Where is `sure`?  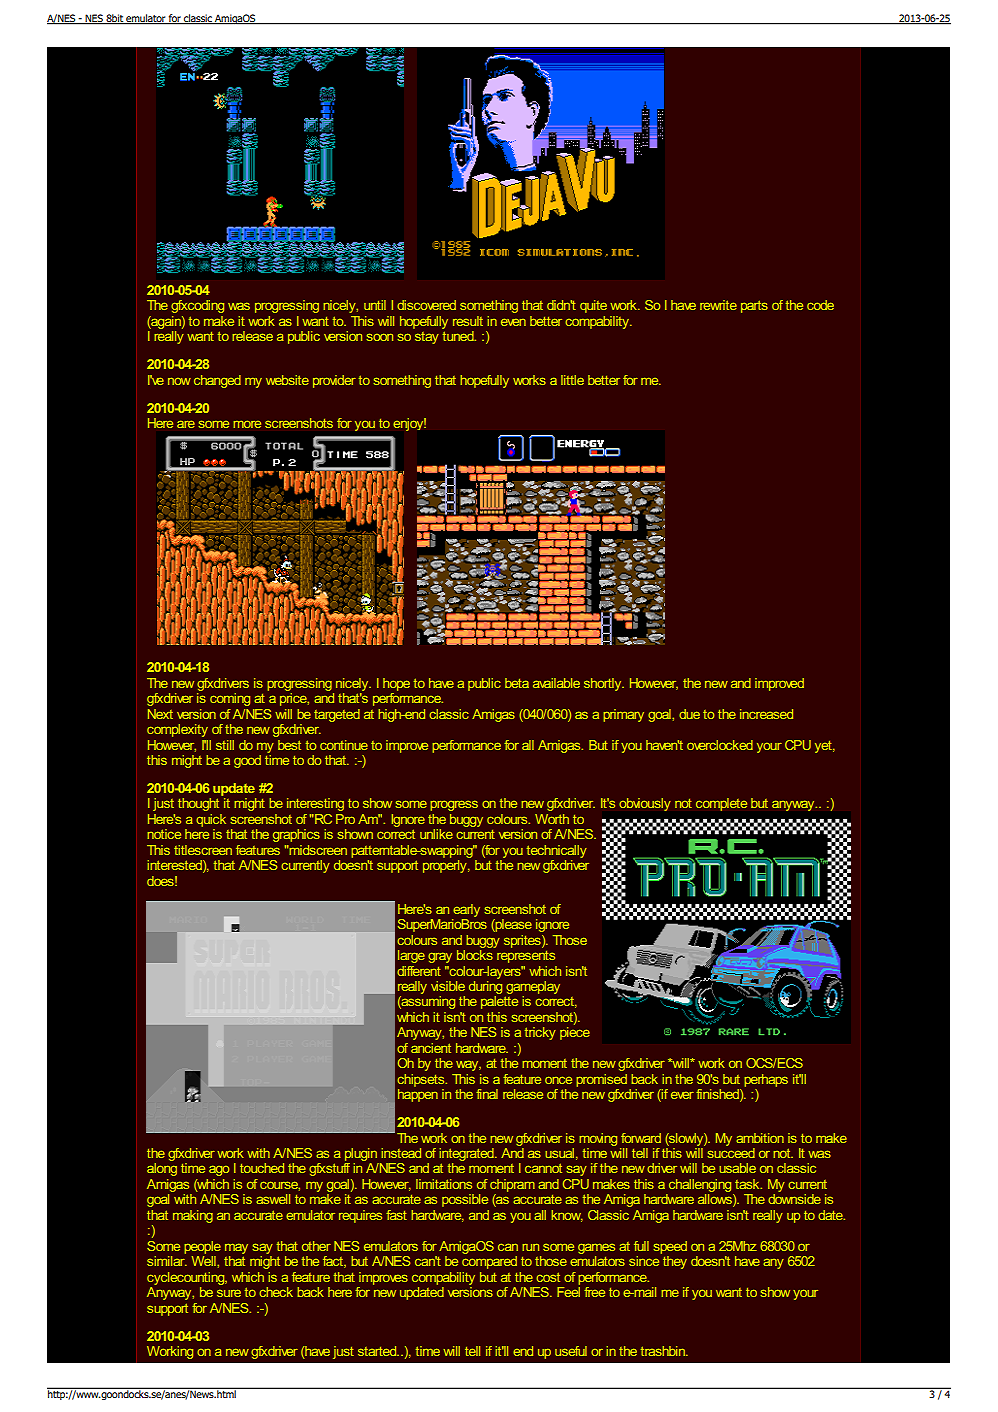 sure is located at coordinates (229, 1293).
